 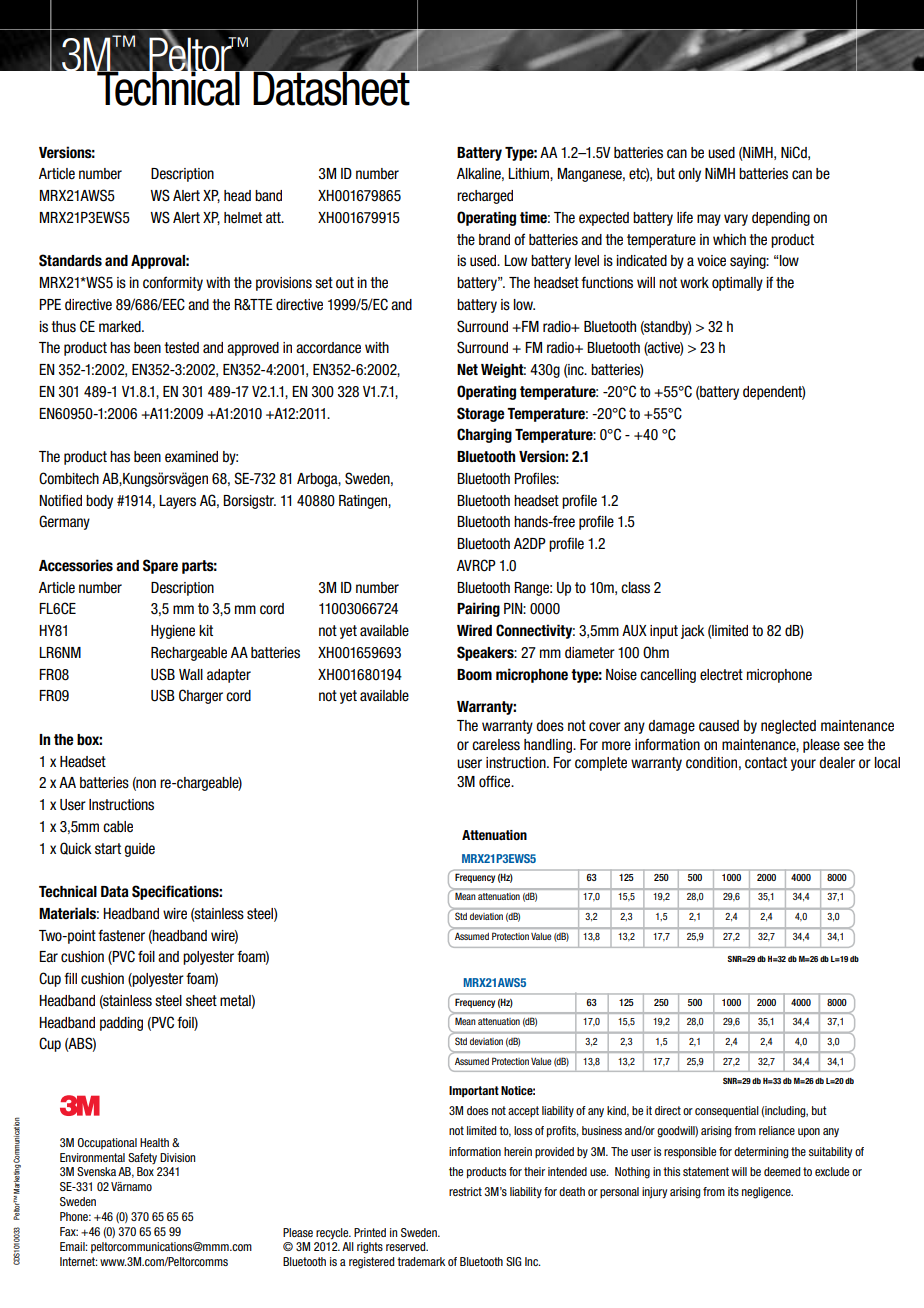 I want to click on recharged, so click(x=485, y=197).
